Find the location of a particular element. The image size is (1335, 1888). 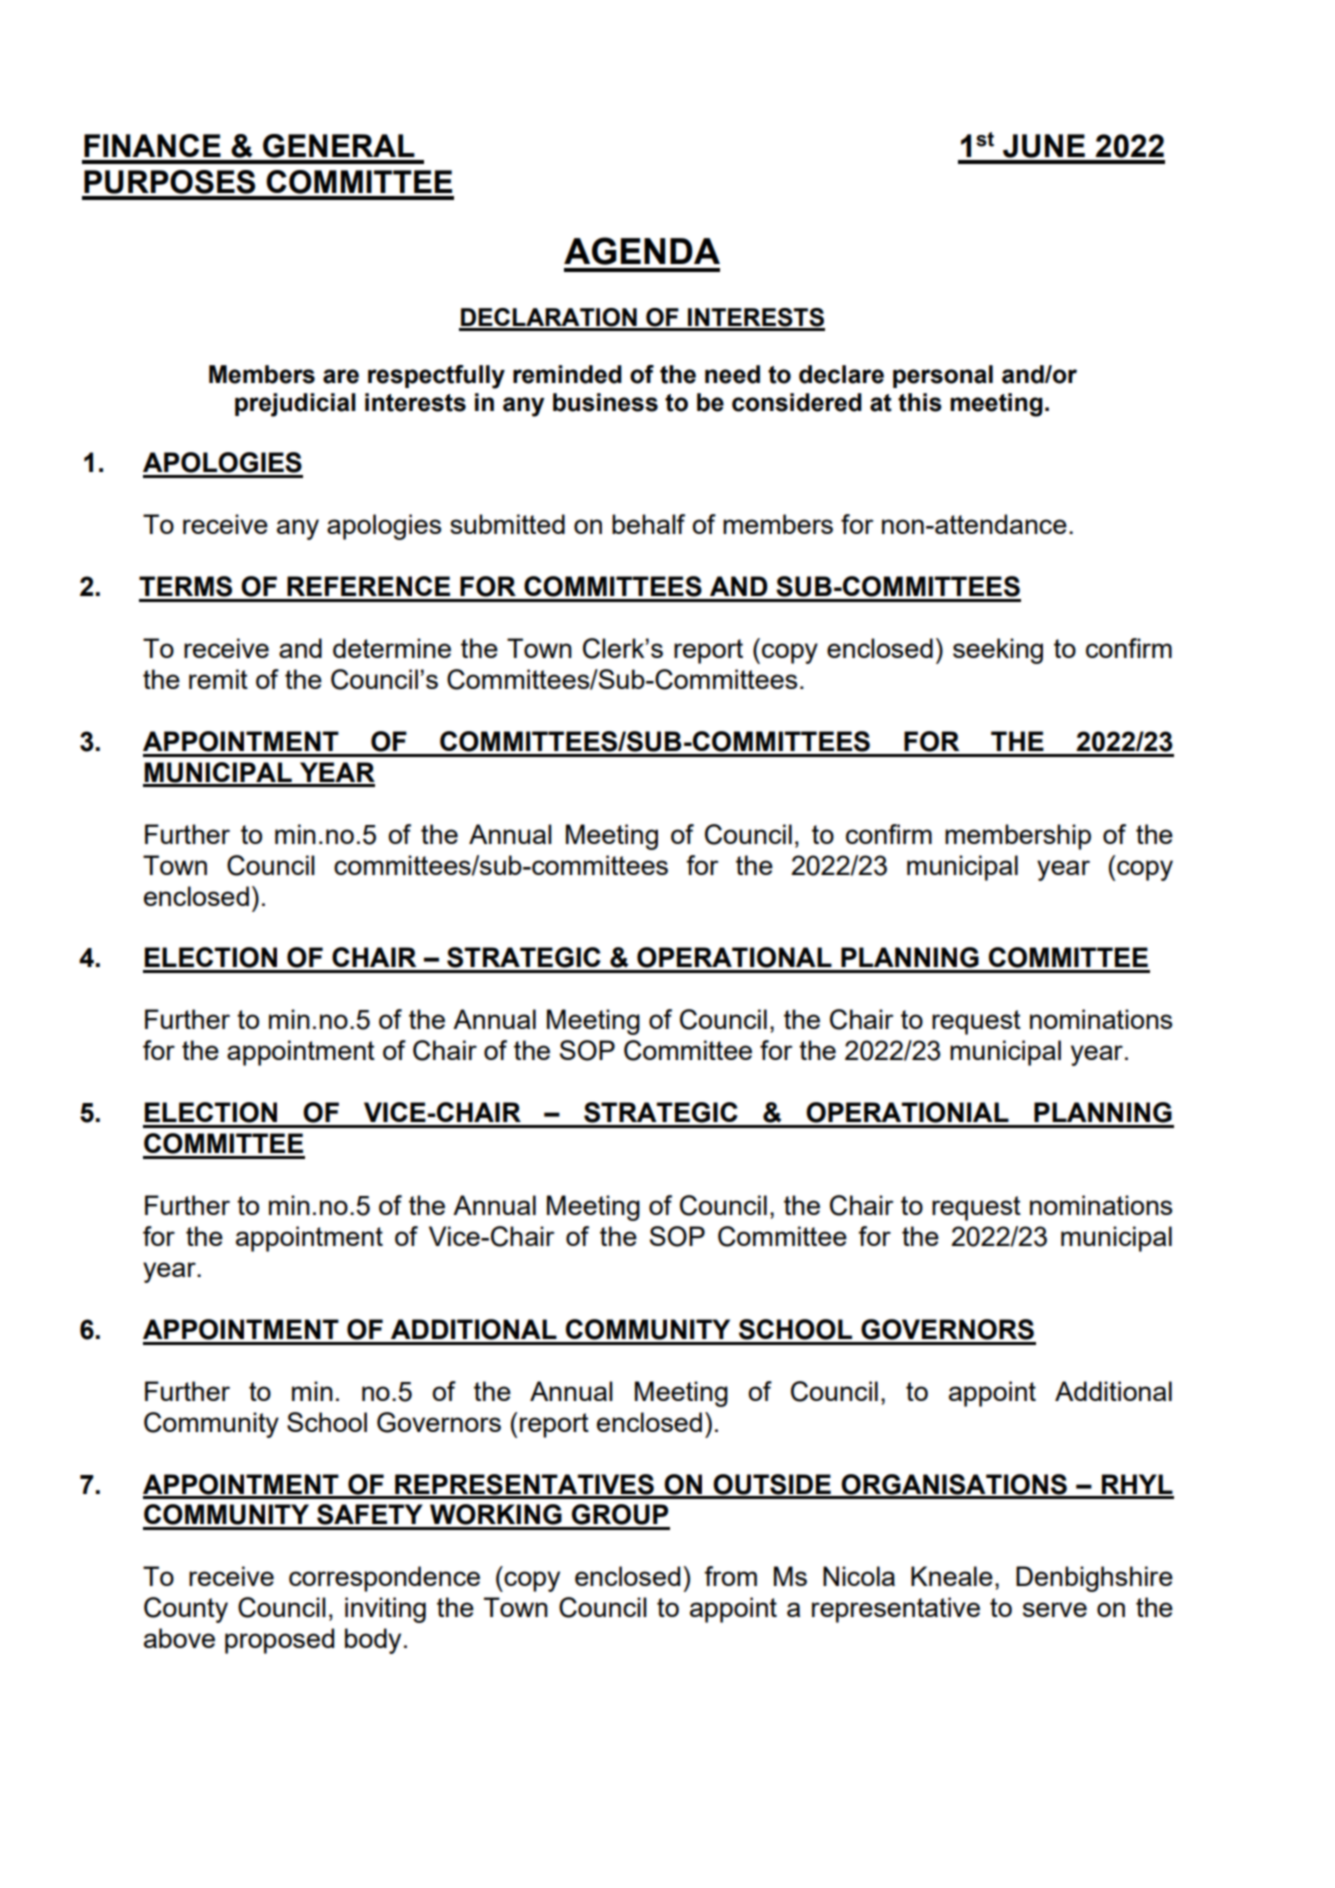

Kneale is located at coordinates (952, 1576).
